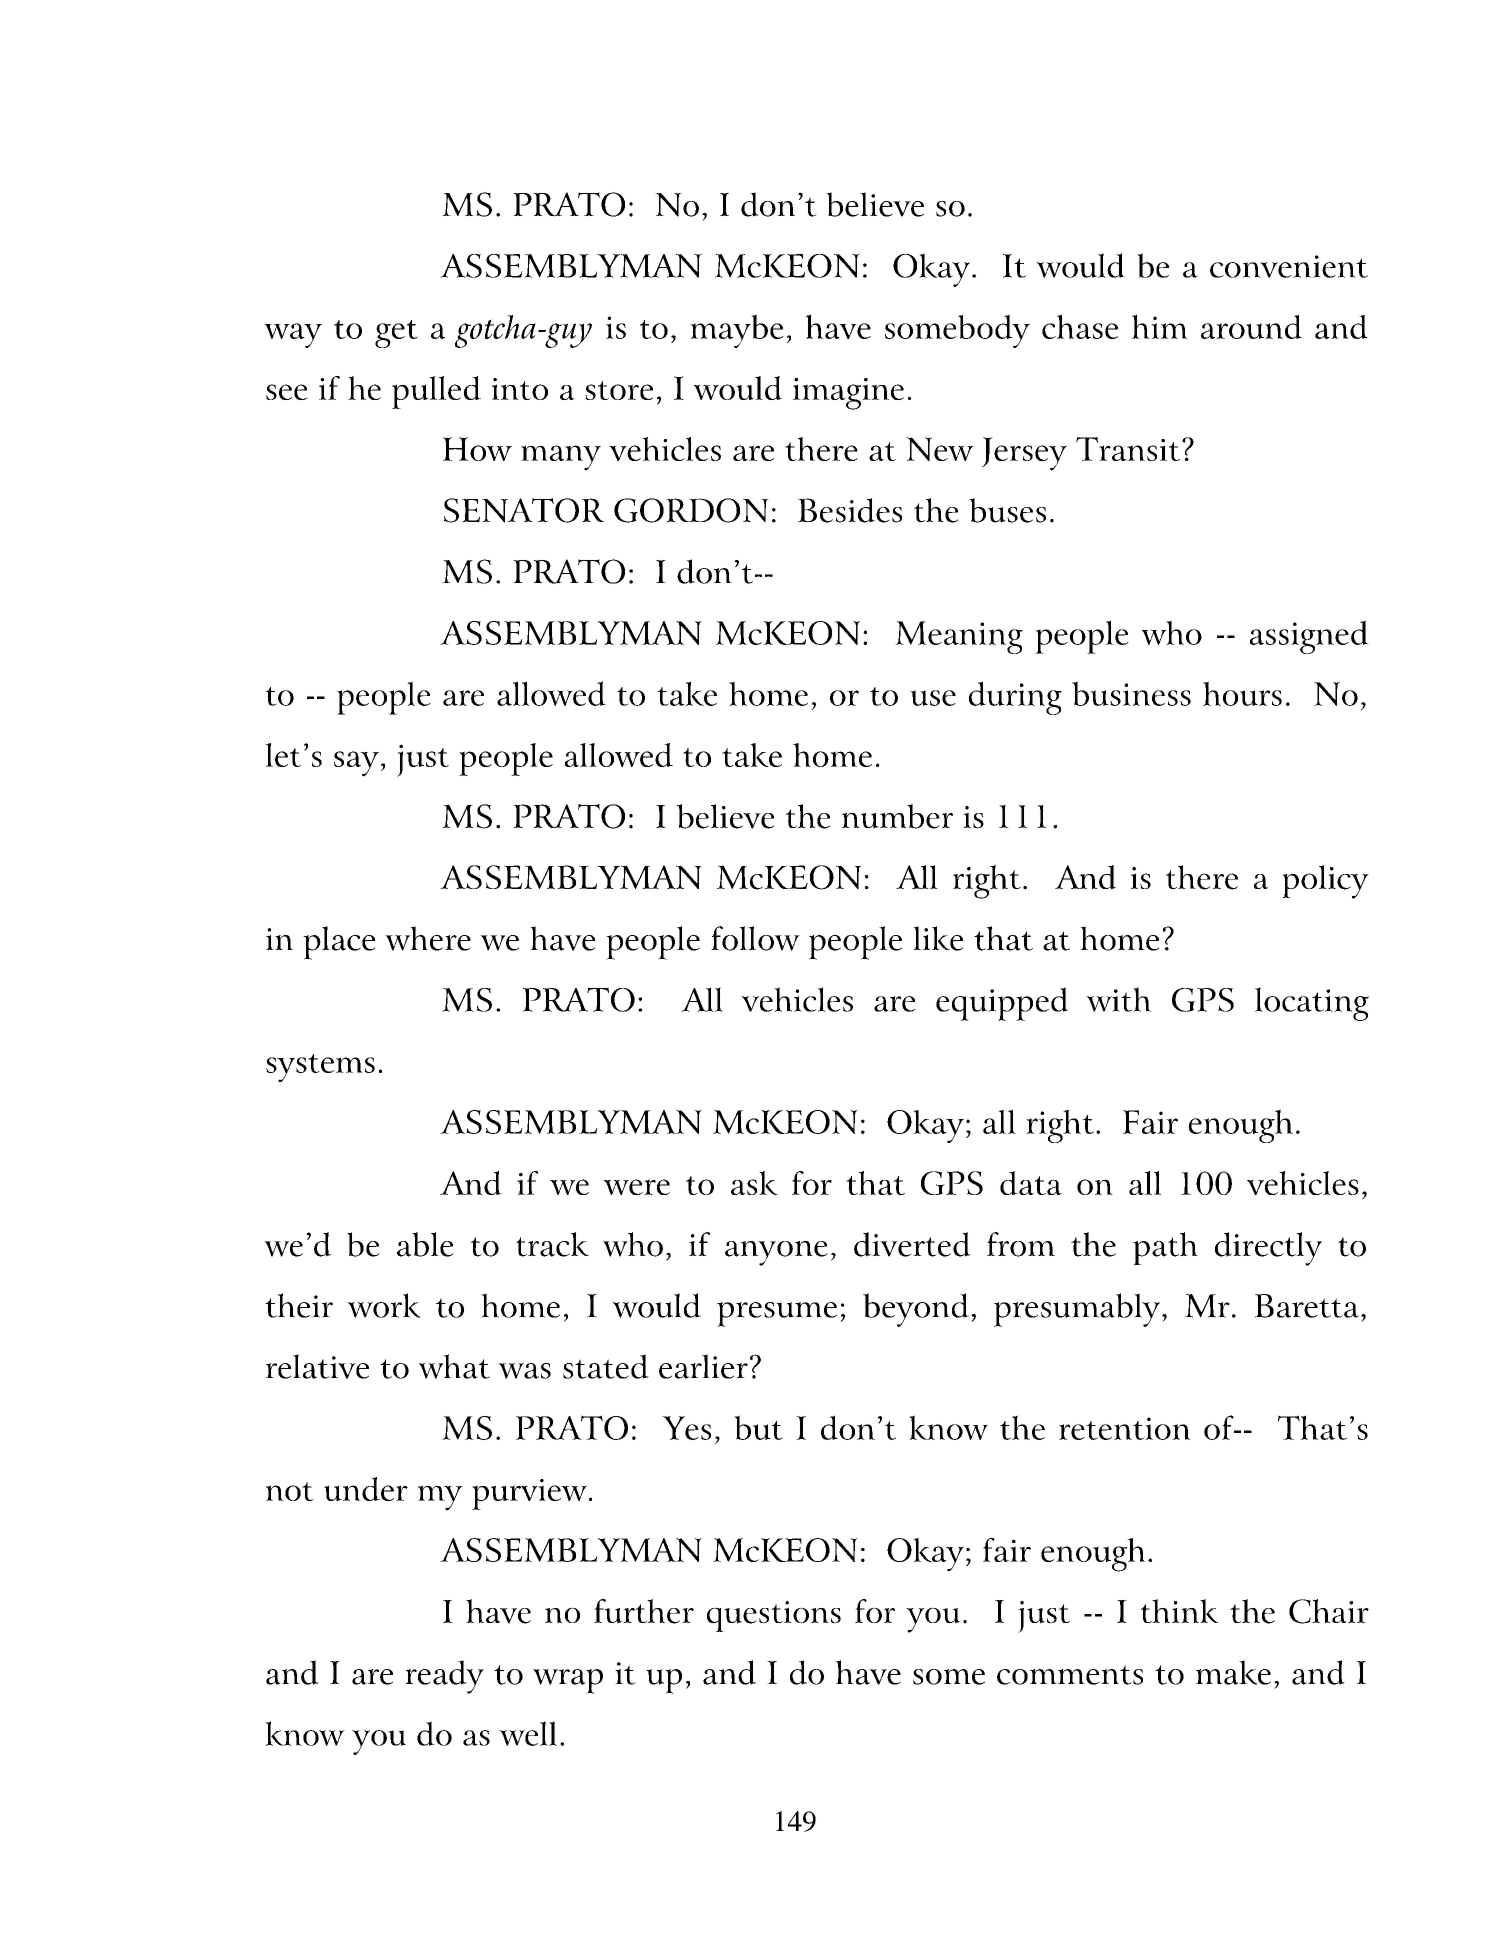  Describe the element at coordinates (428, 938) in the screenshot. I see `where` at that location.
